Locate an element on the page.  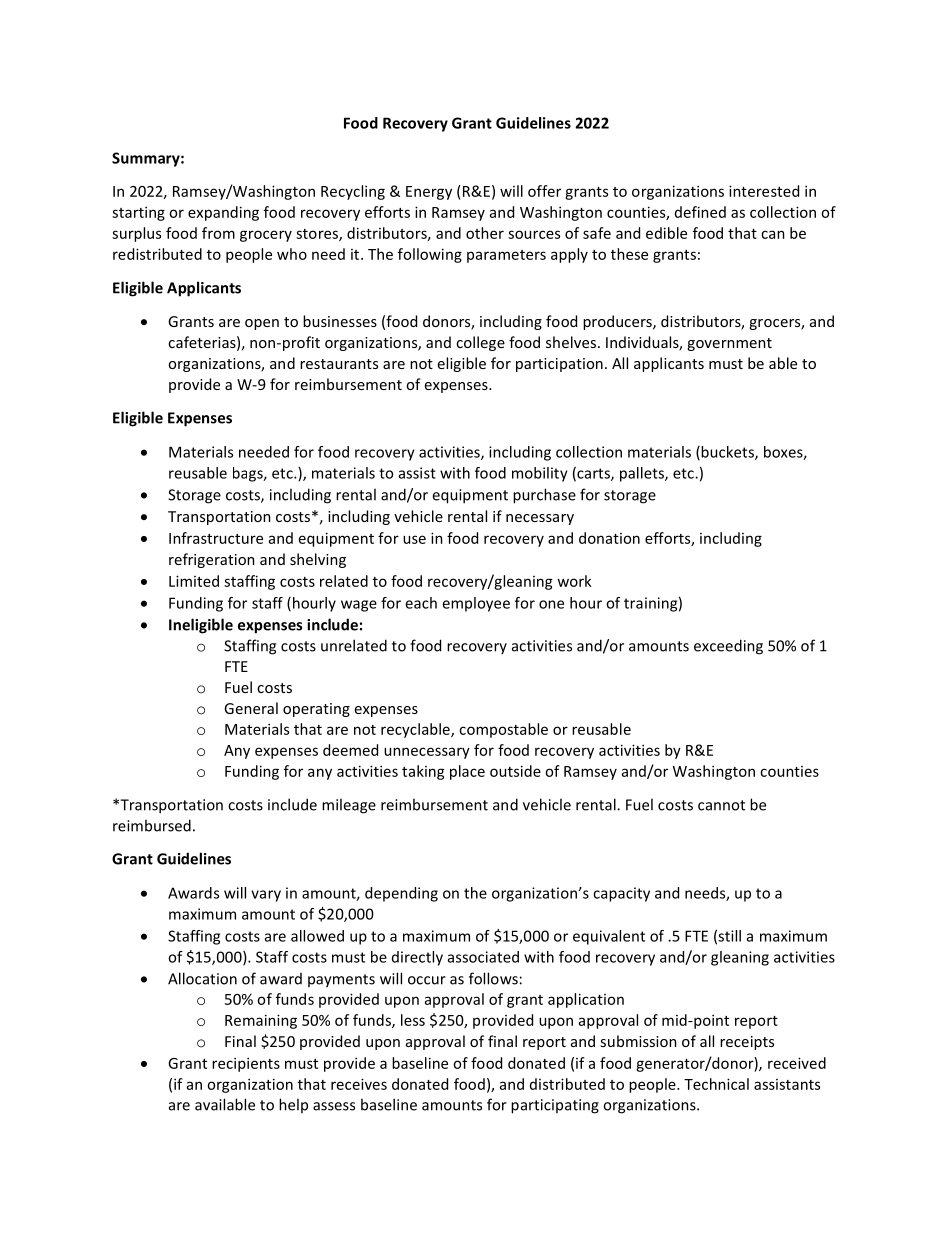
Technical is located at coordinates (716, 1084).
